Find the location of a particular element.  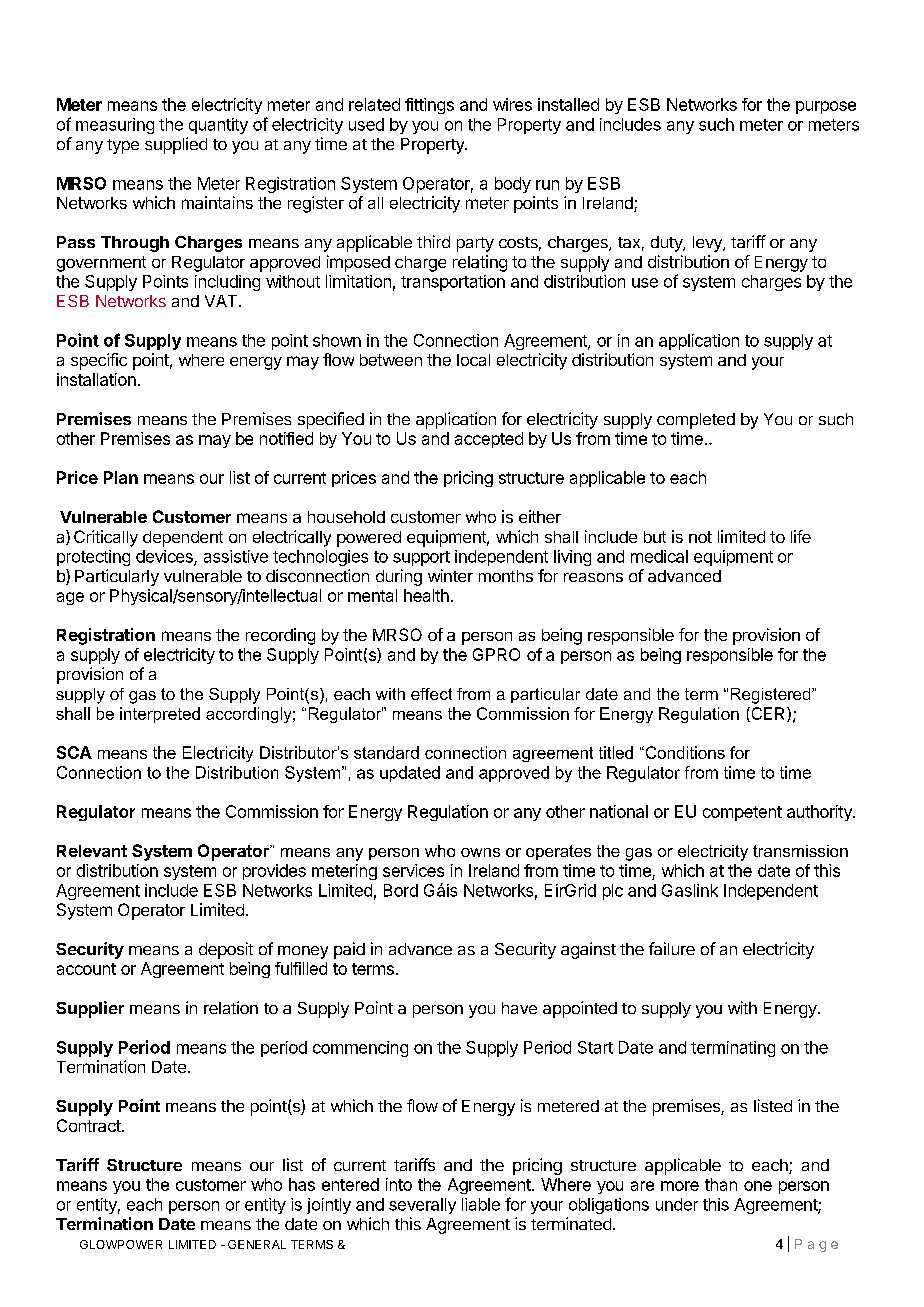

failure is located at coordinates (672, 948).
